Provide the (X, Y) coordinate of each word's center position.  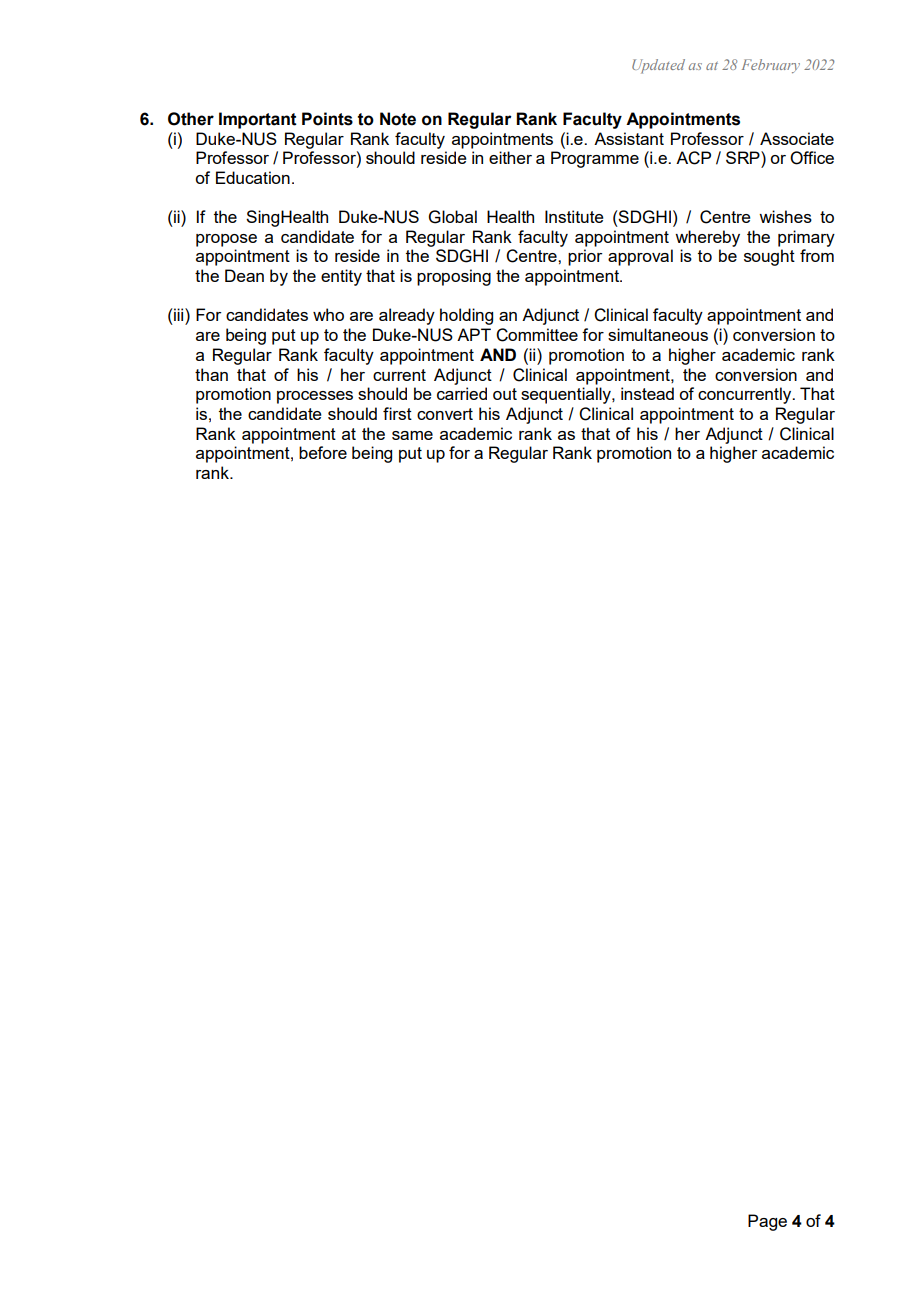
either (510, 157)
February (771, 66)
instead (647, 393)
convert (445, 414)
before (323, 452)
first (397, 413)
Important (258, 120)
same (412, 435)
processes (315, 397)
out (505, 394)
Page (767, 1222)
